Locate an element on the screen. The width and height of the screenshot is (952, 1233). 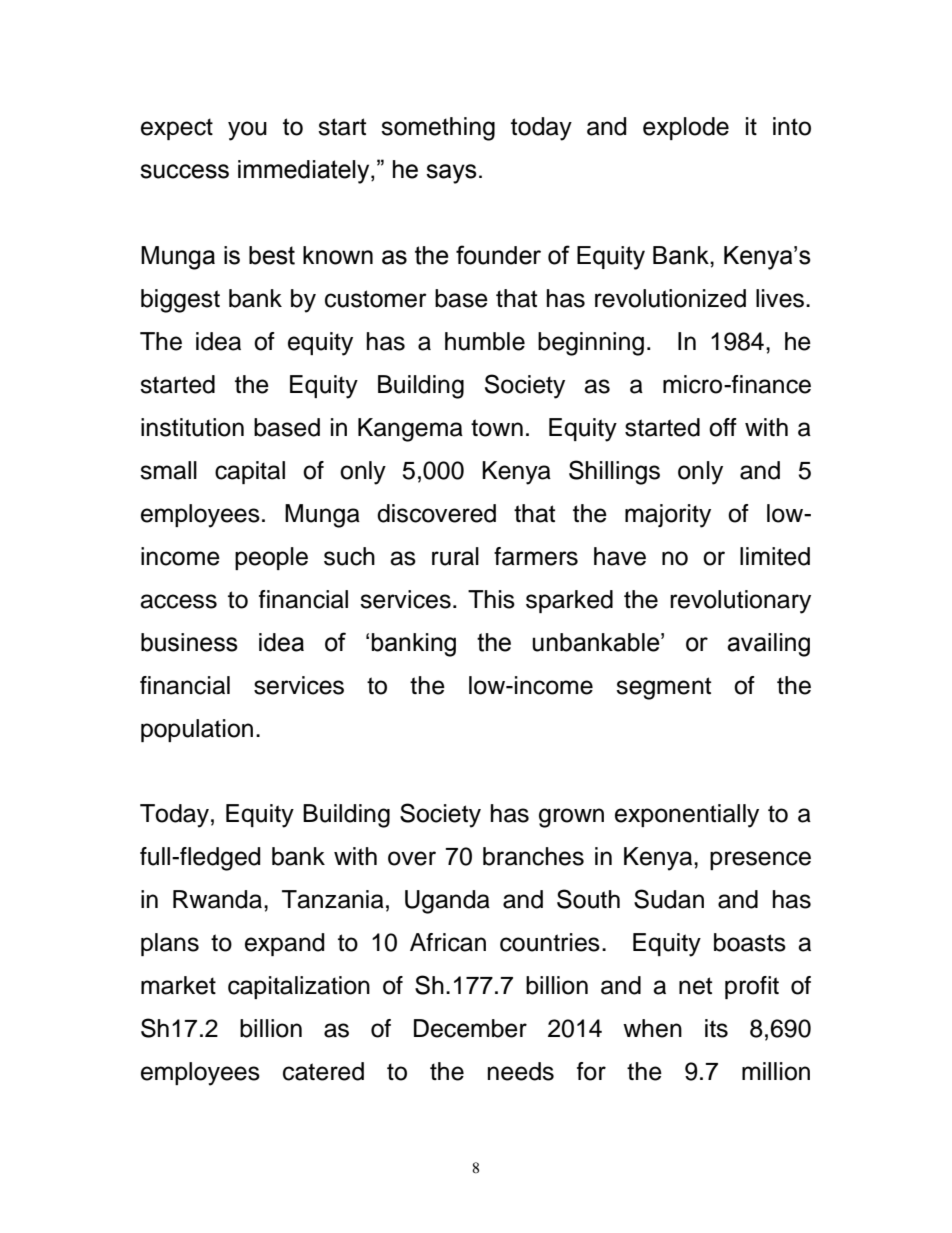
December is located at coordinates (470, 1028).
